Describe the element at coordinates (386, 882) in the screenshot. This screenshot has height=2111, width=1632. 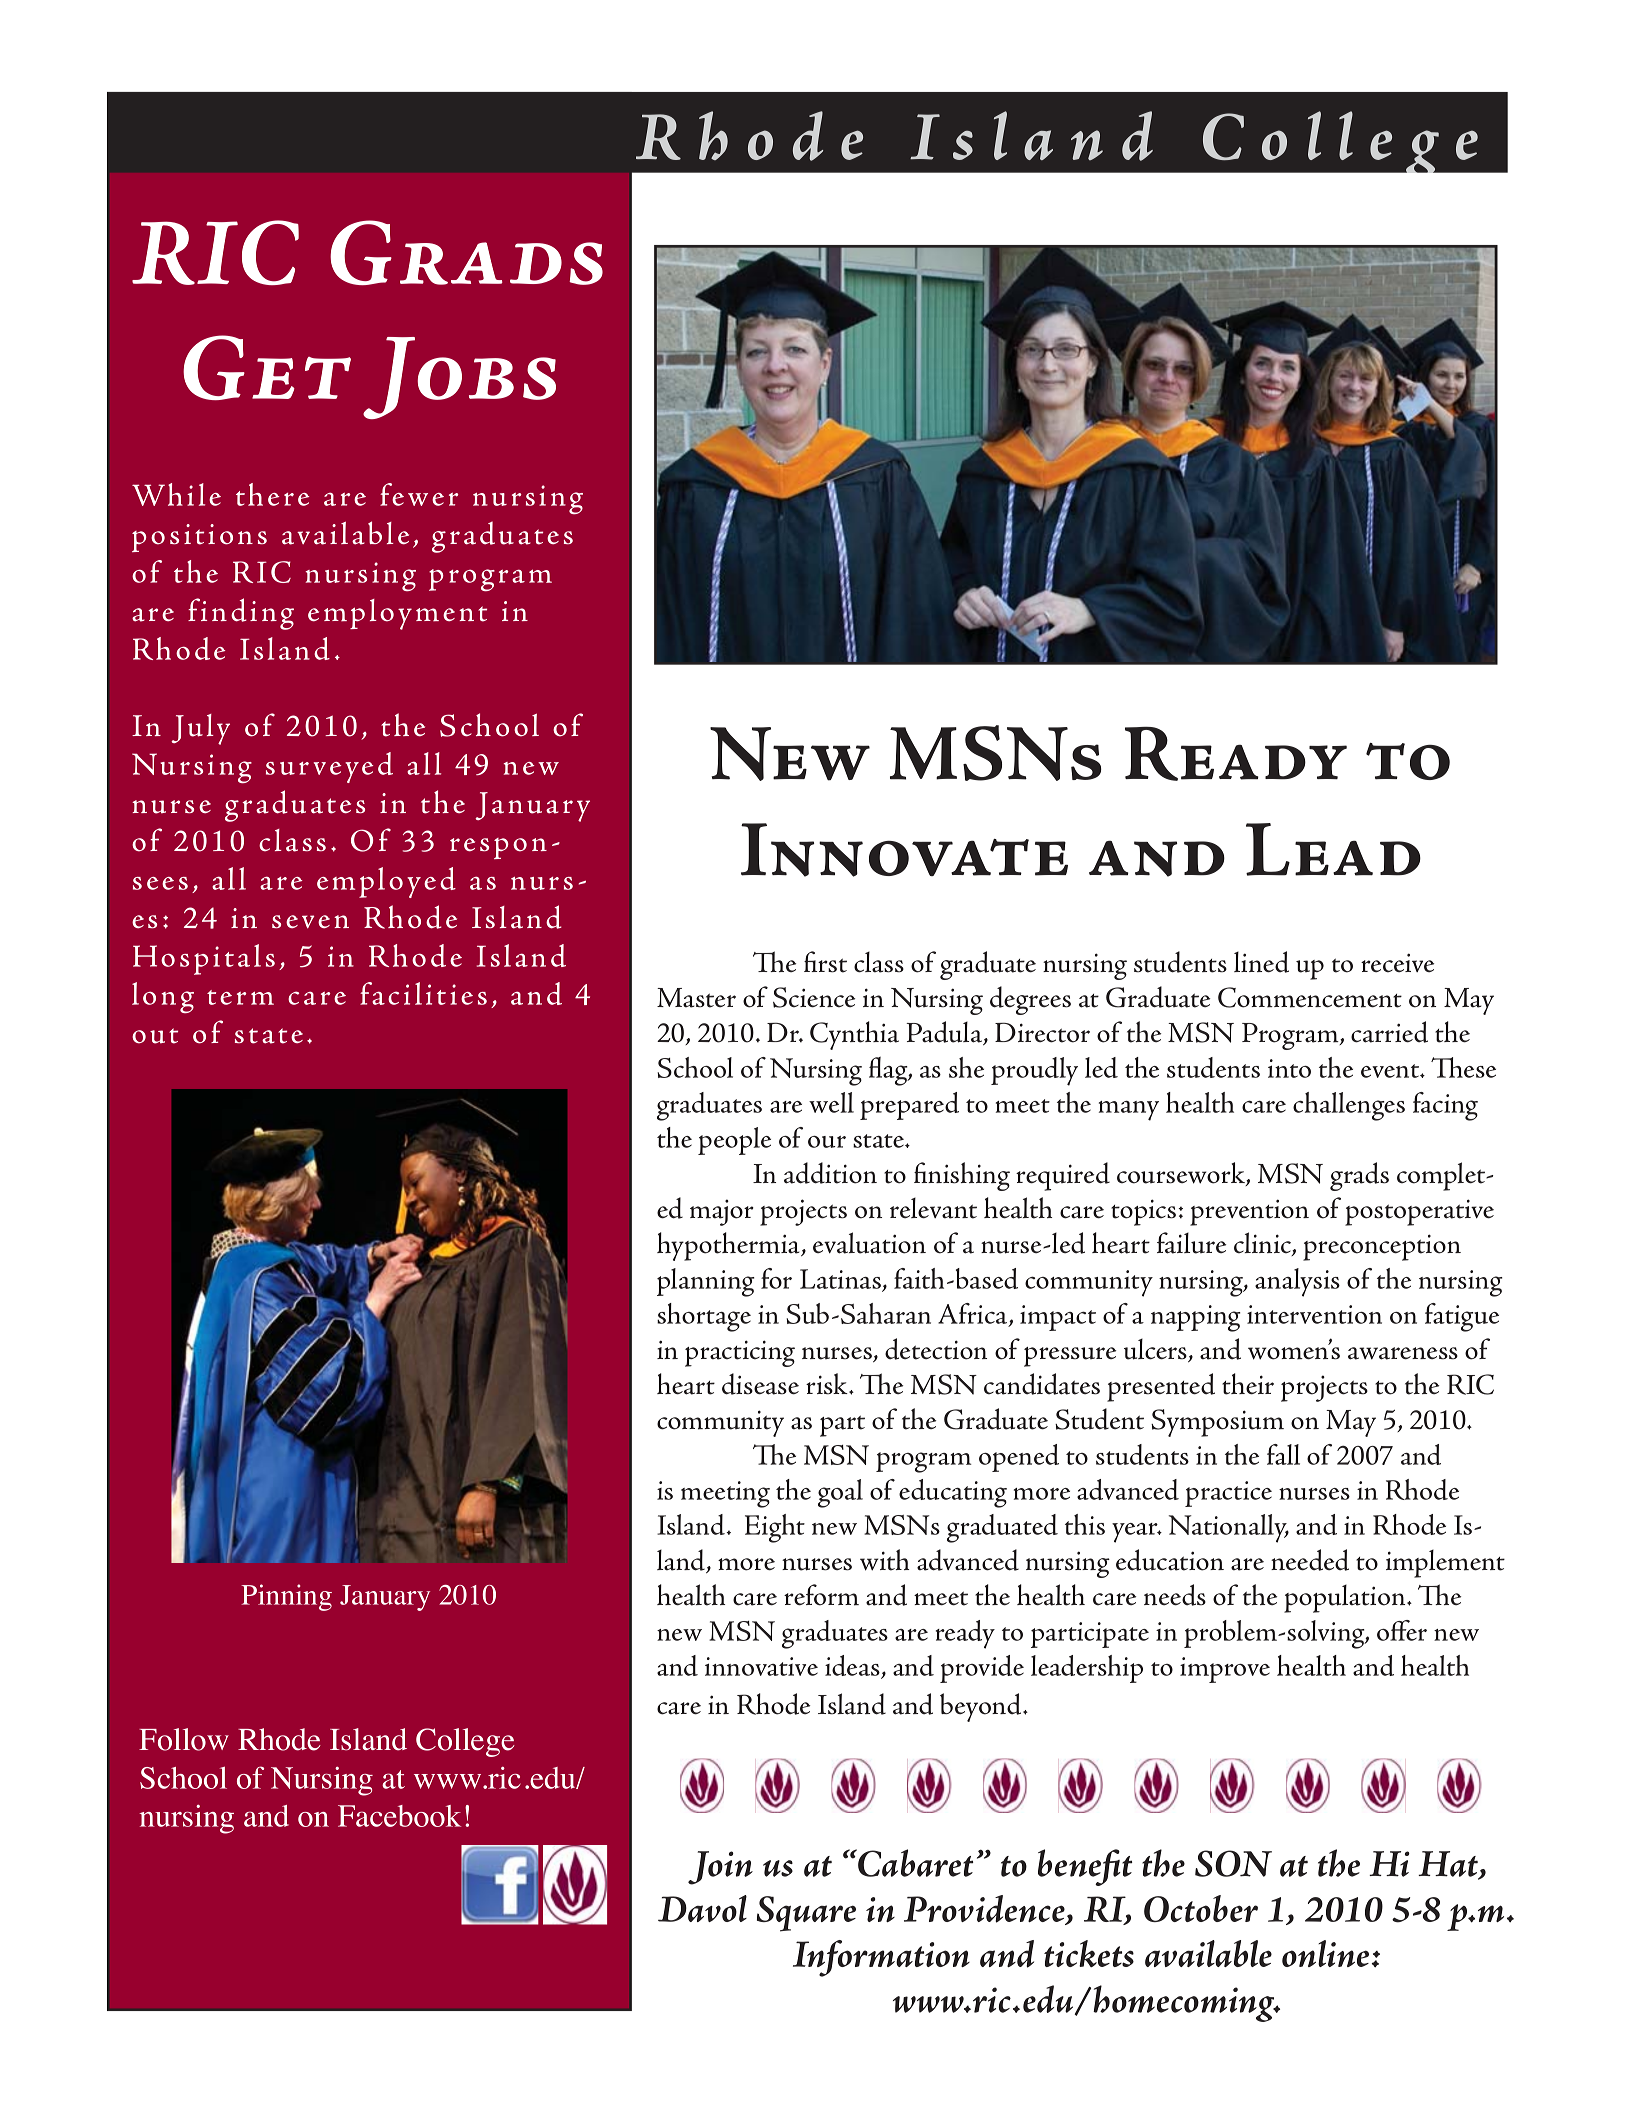
I see `employed` at that location.
